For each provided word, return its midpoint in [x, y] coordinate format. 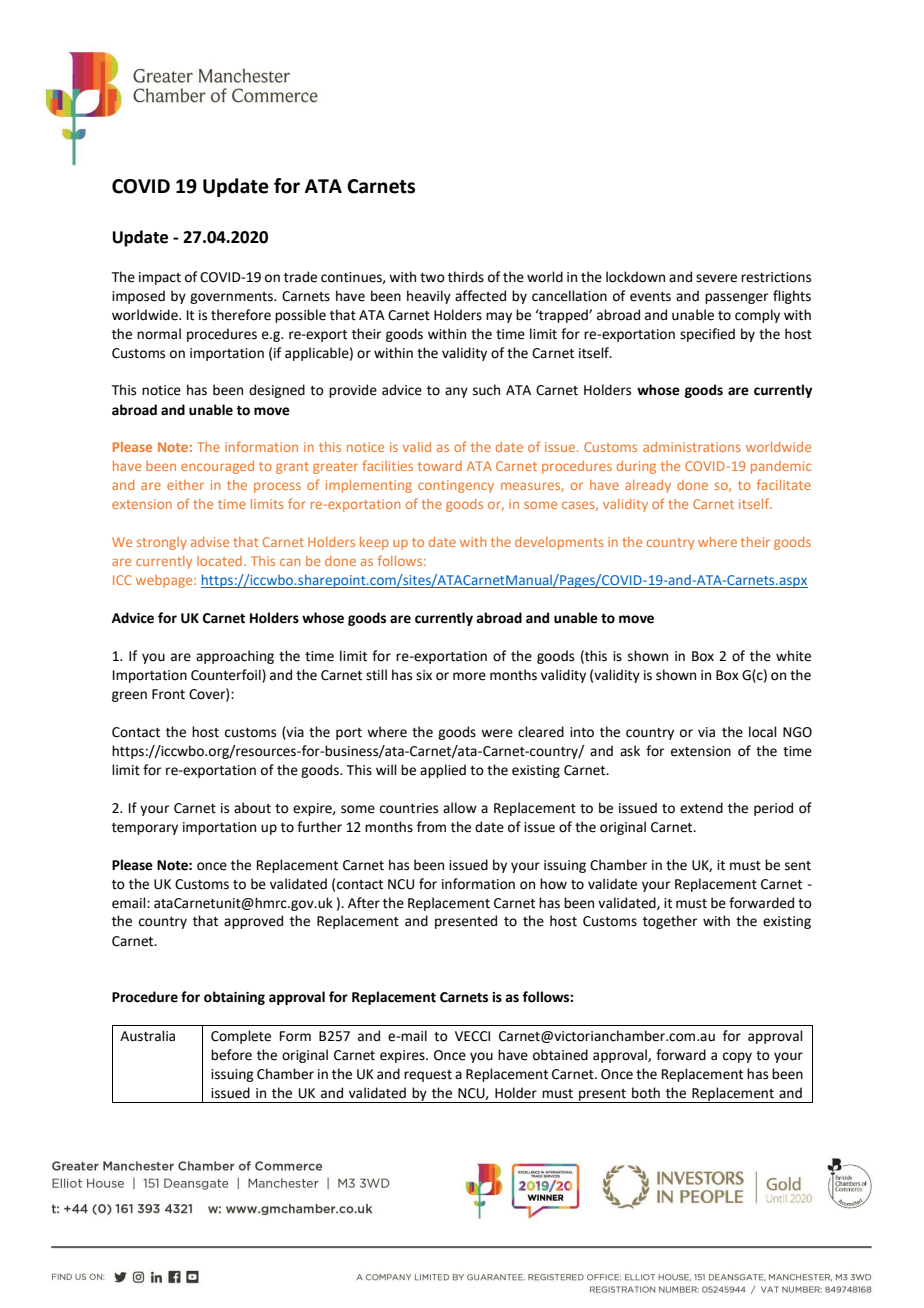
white [793, 656]
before [231, 1055]
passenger [736, 298]
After [364, 903]
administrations [691, 447]
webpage [165, 581]
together [670, 922]
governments [232, 298]
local [763, 732]
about [252, 808]
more [469, 676]
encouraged [217, 467]
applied [443, 771]
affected [480, 296]
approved [253, 922]
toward [440, 466]
